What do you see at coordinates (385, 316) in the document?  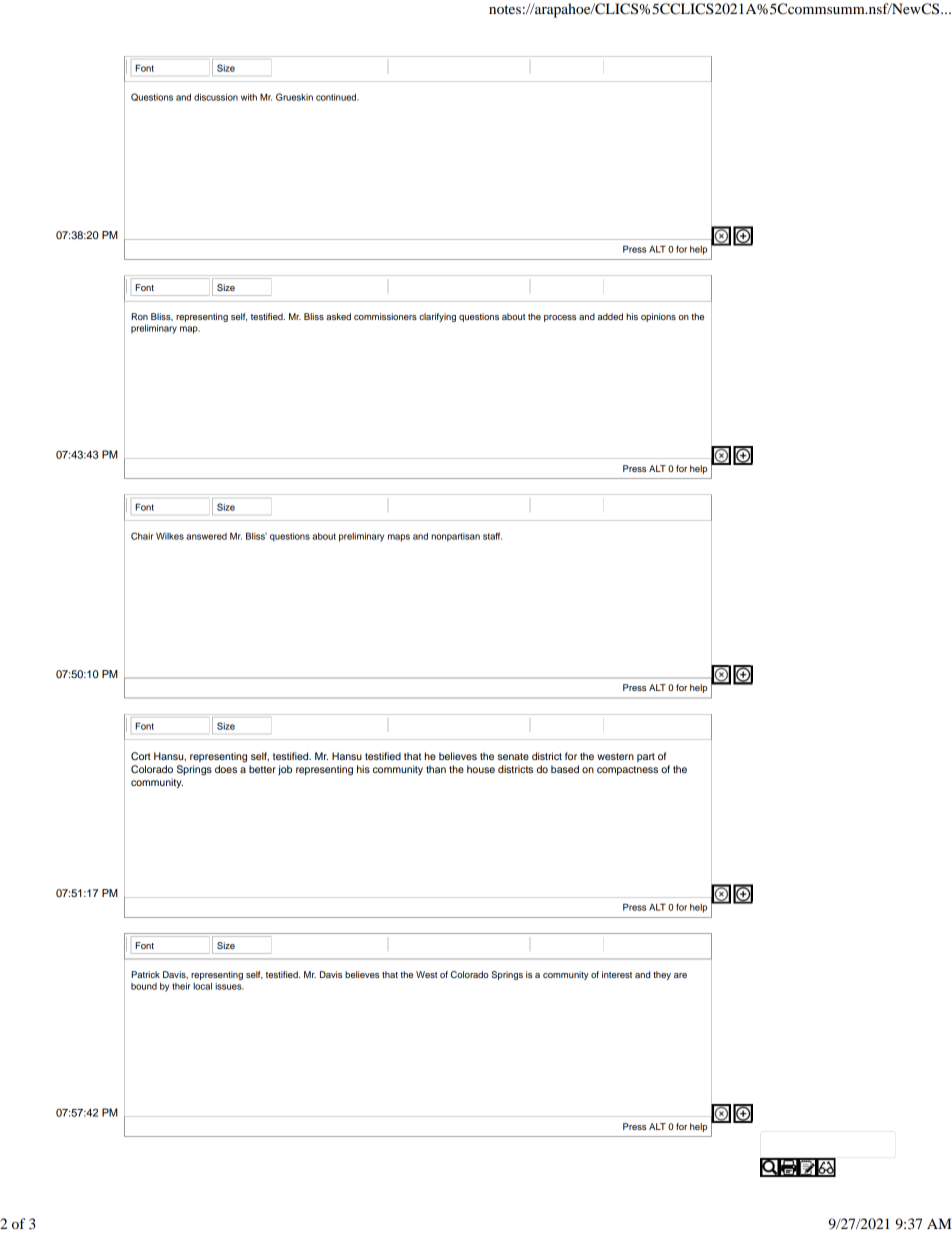 I see `commissioners` at bounding box center [385, 316].
